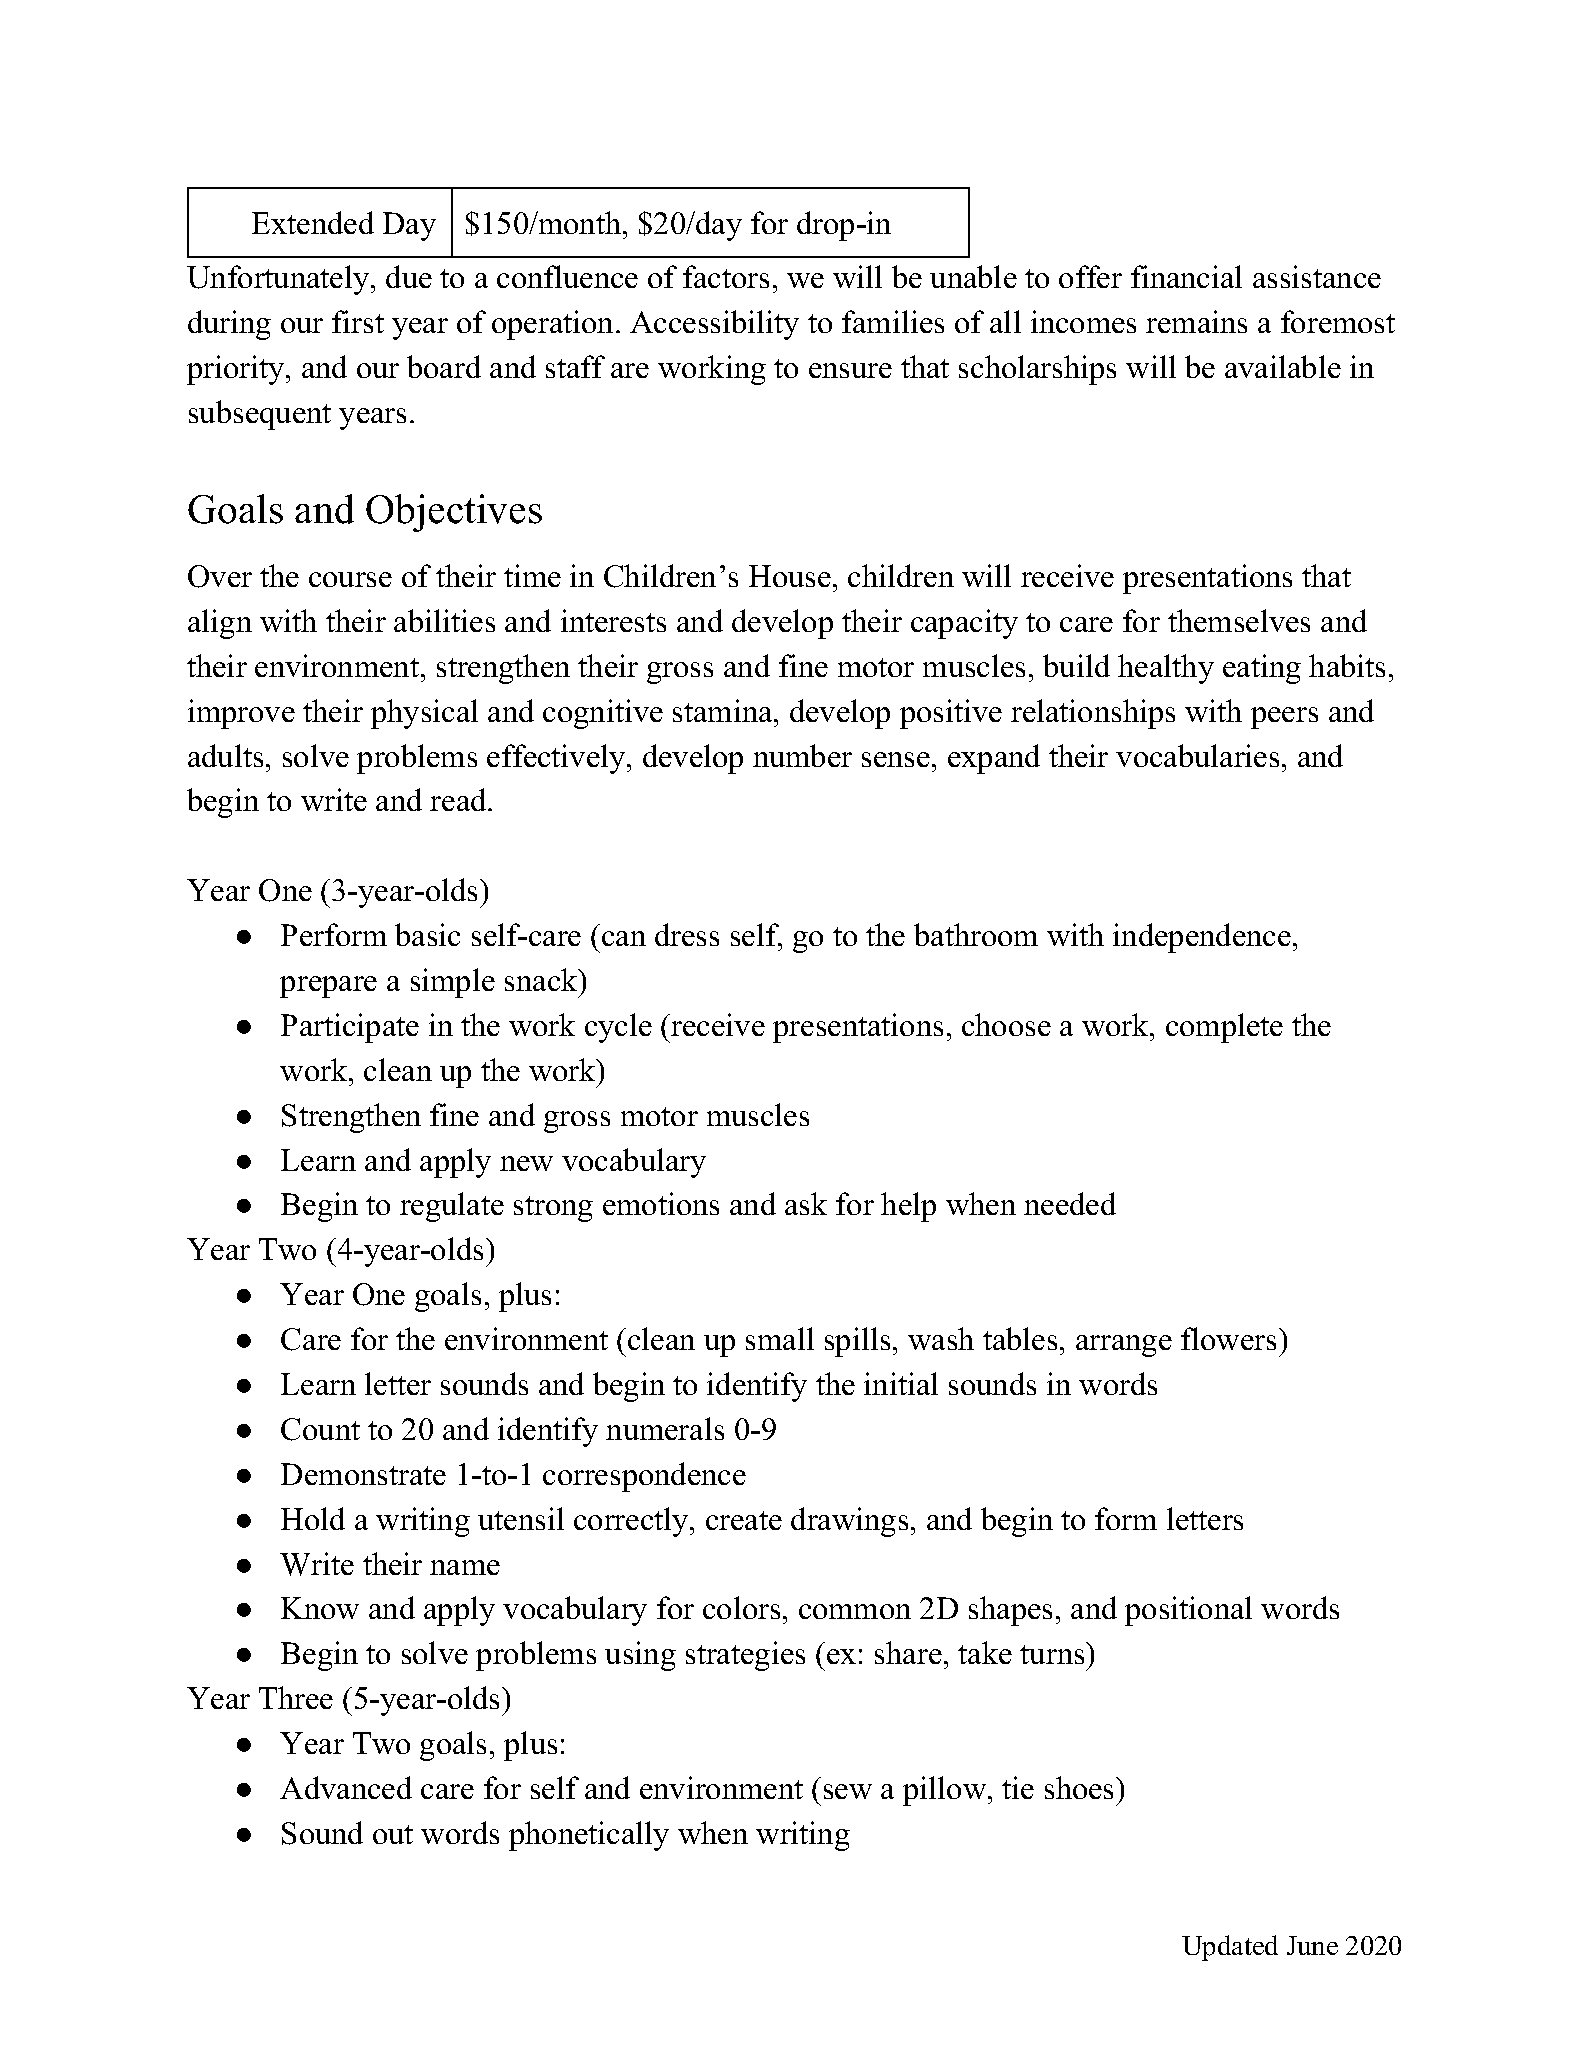  Describe the element at coordinates (1186, 276) in the document. I see `financial` at that location.
